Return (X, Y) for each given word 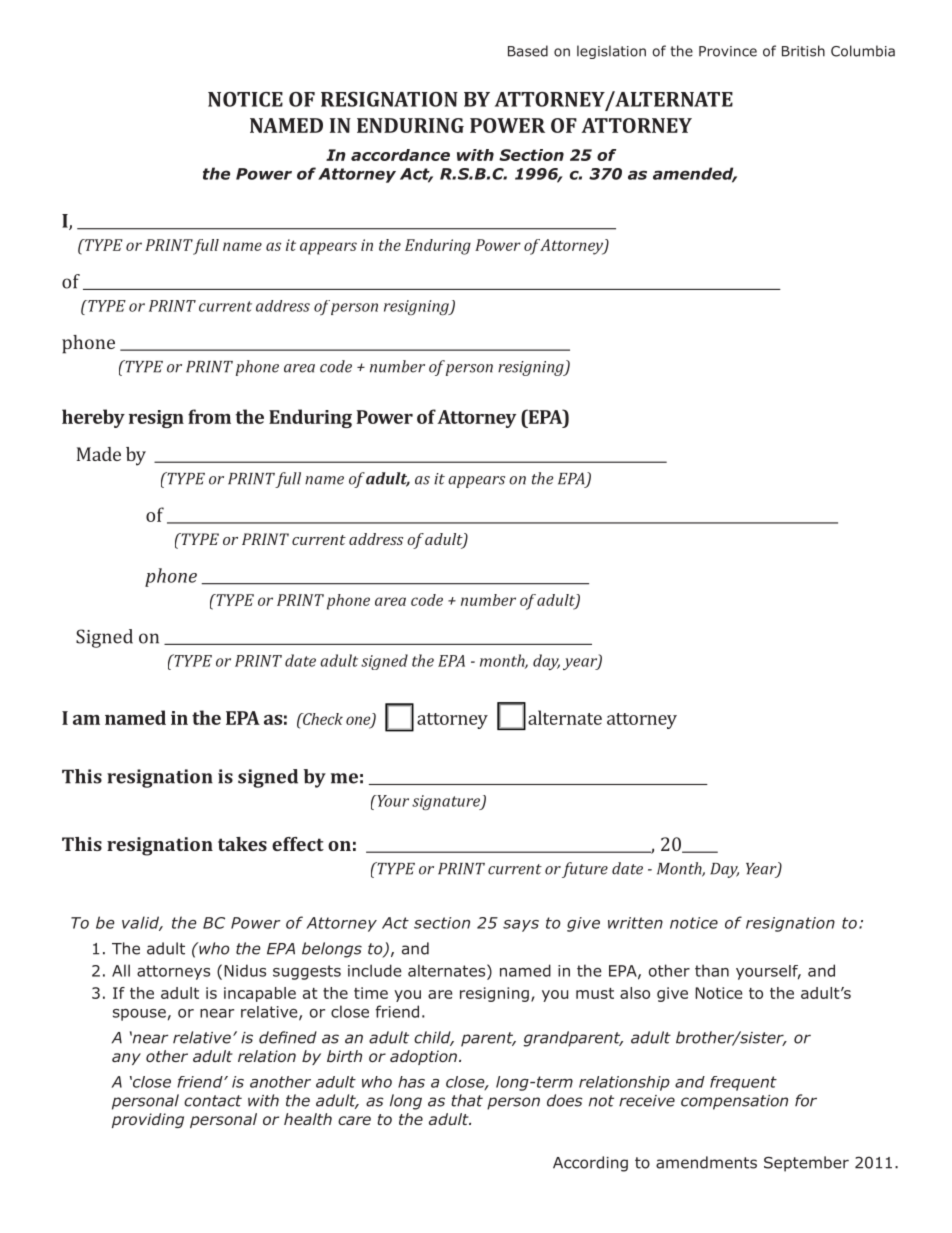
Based (528, 51)
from (209, 416)
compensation (734, 1102)
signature (447, 802)
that (467, 1100)
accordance (400, 155)
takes (242, 844)
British (803, 51)
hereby (93, 418)
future (585, 870)
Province (728, 51)
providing (148, 1120)
